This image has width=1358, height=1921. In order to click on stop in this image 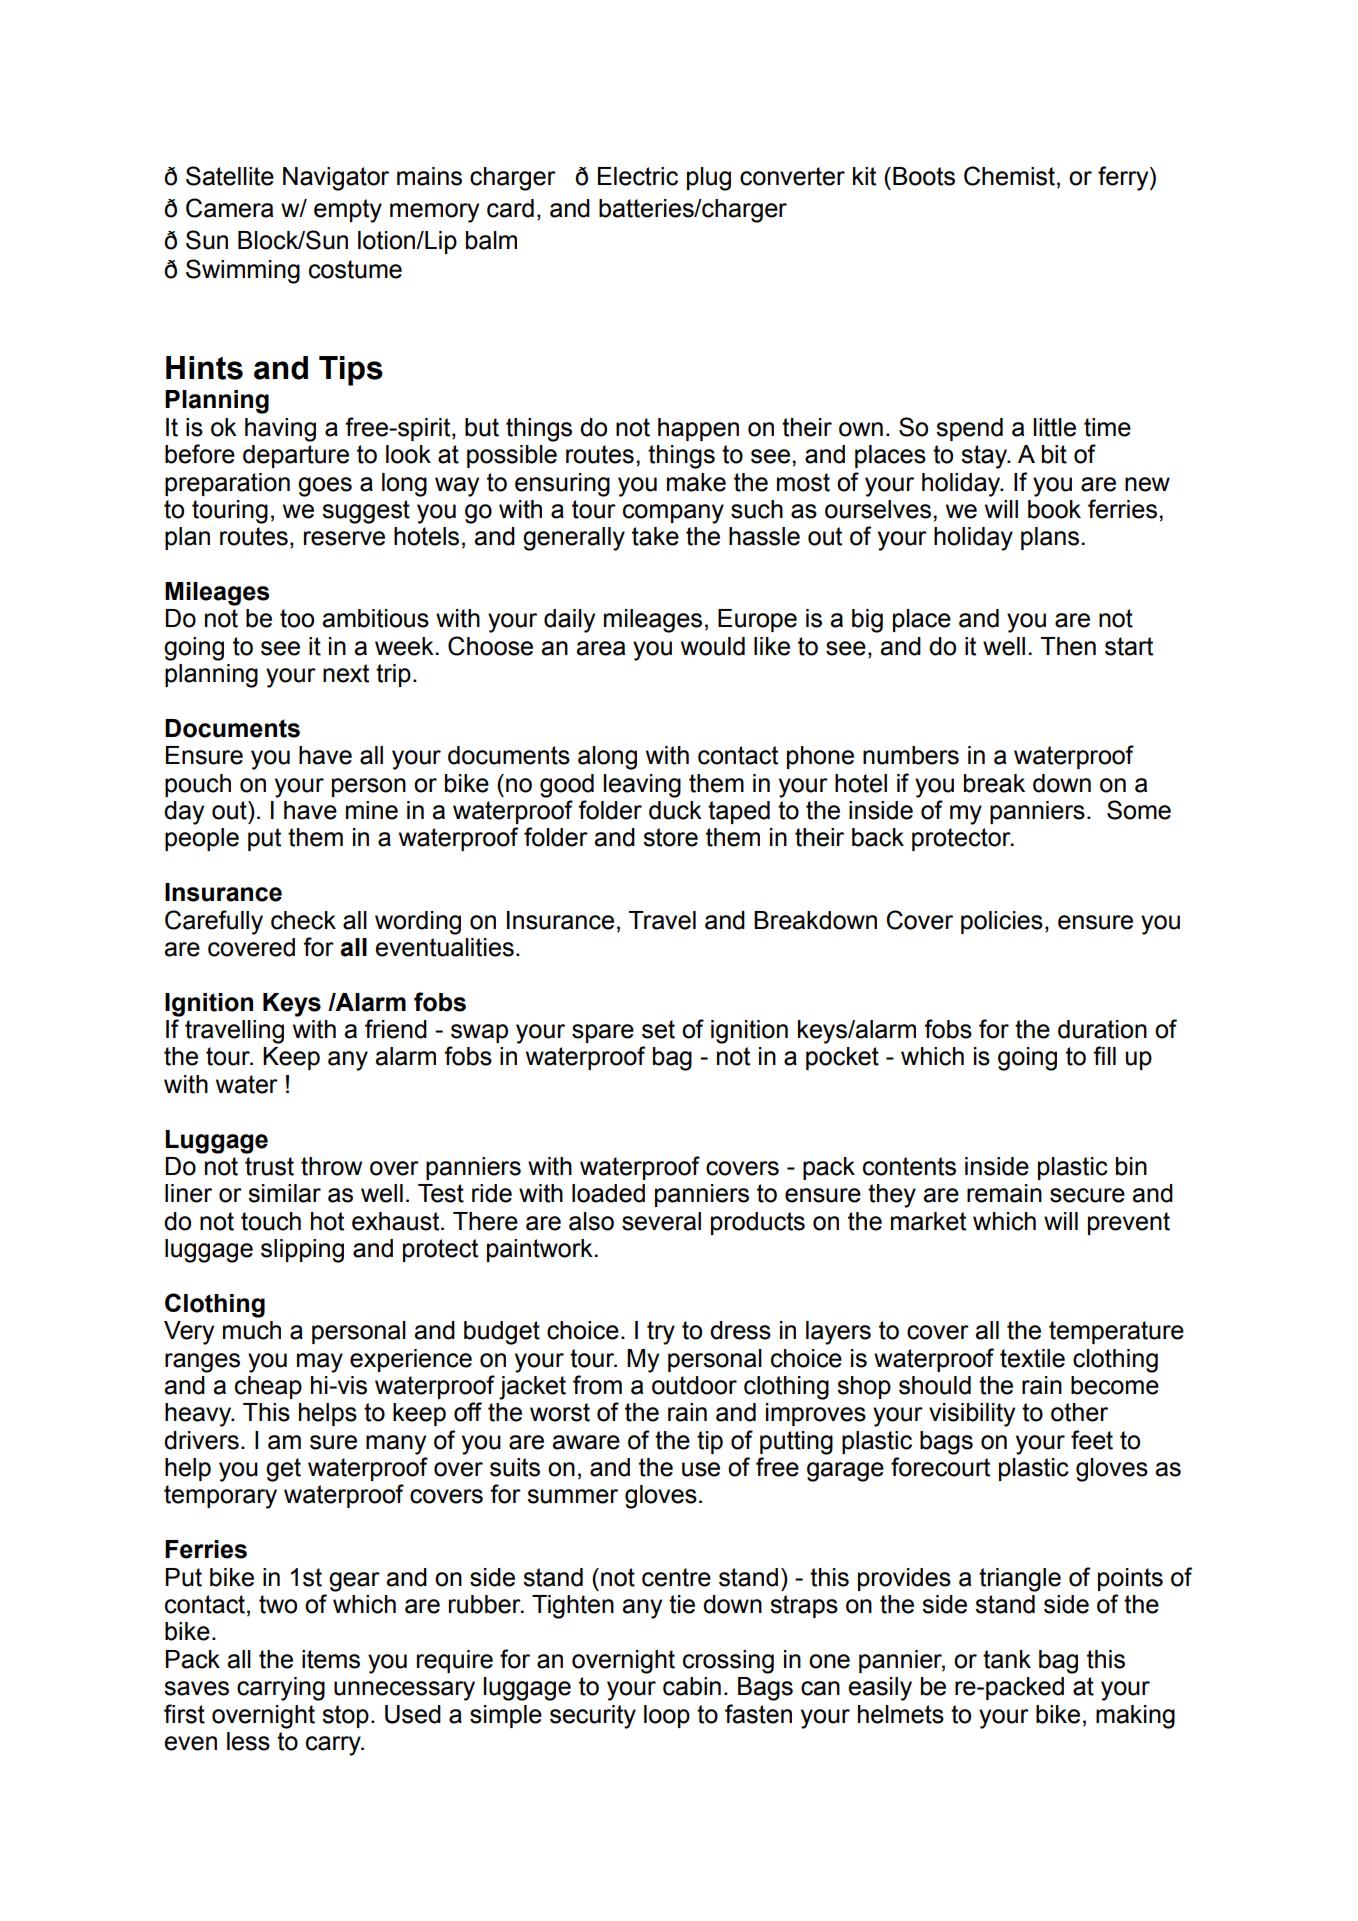, I will do `click(345, 1716)`.
